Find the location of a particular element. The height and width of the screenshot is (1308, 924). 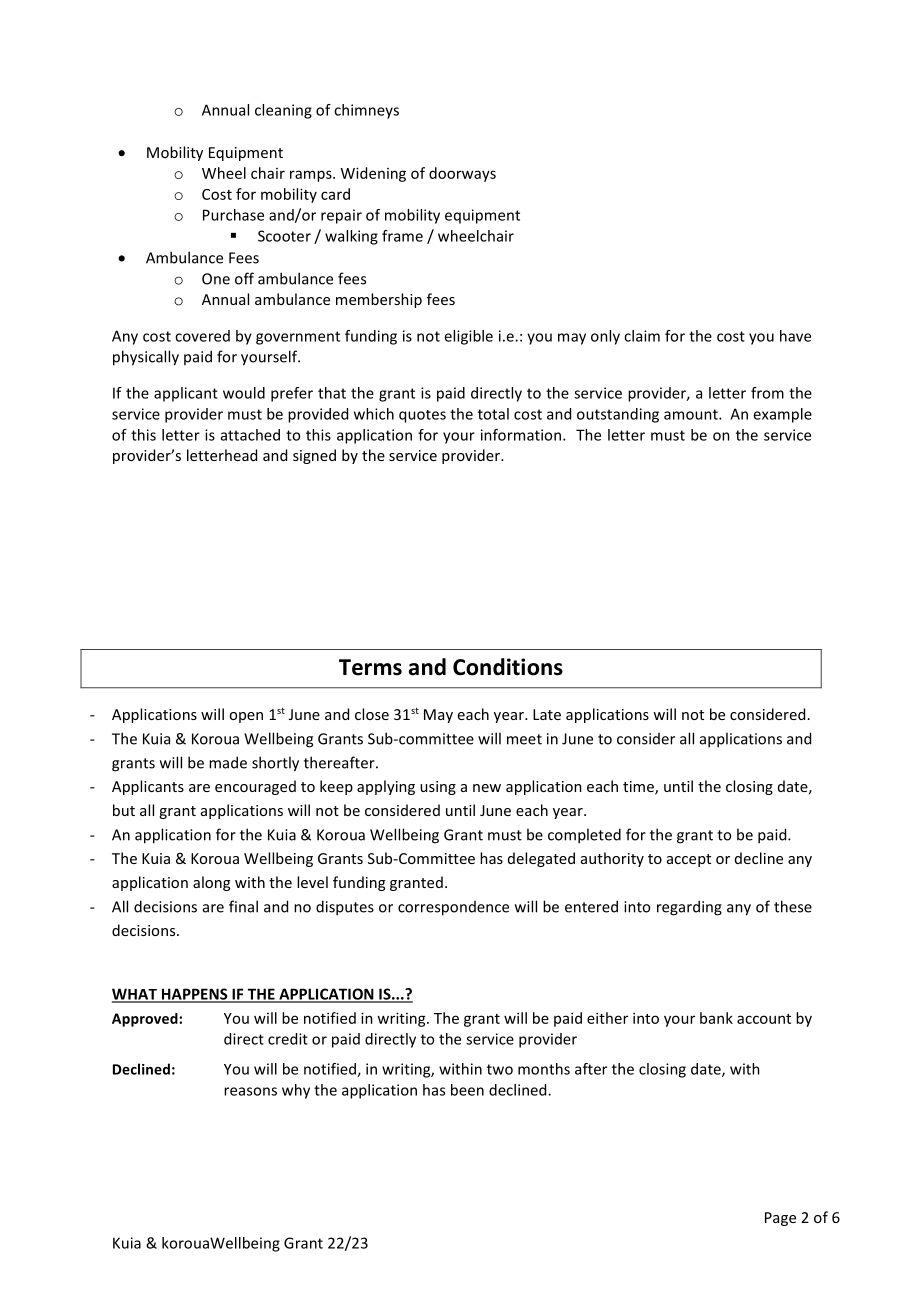

open is located at coordinates (246, 717).
